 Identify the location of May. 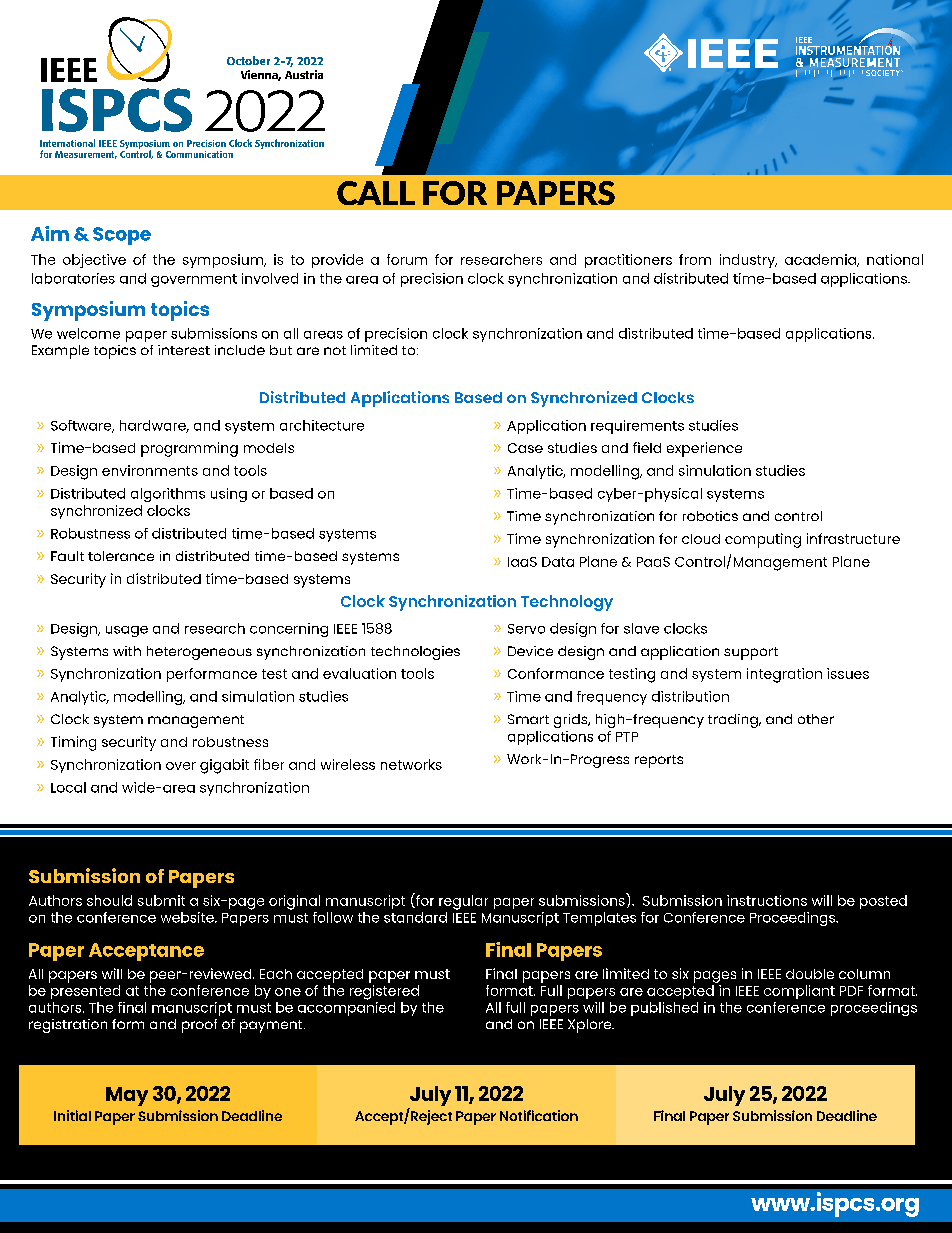
(127, 1096).
